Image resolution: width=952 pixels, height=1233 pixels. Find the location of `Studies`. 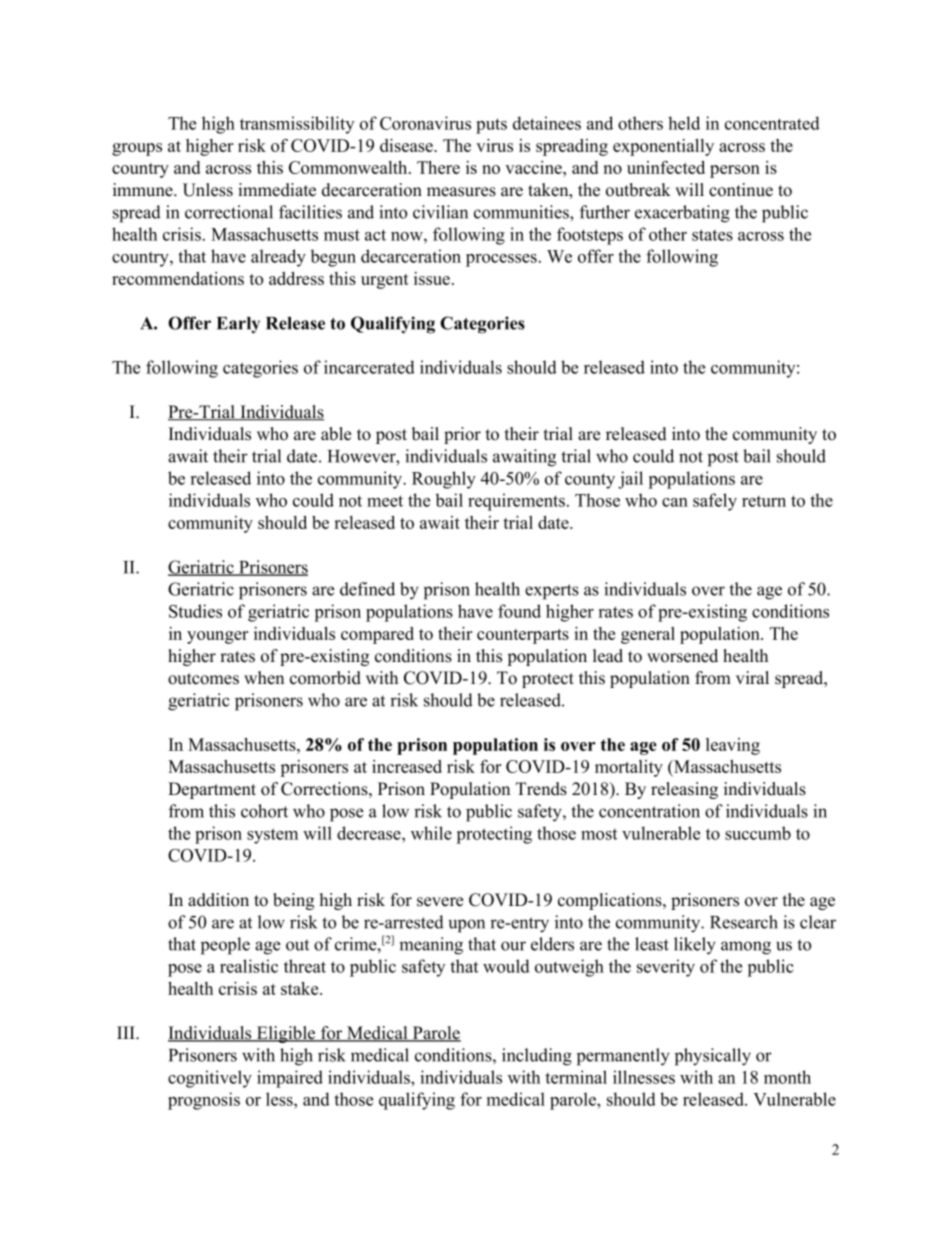

Studies is located at coordinates (195, 611).
